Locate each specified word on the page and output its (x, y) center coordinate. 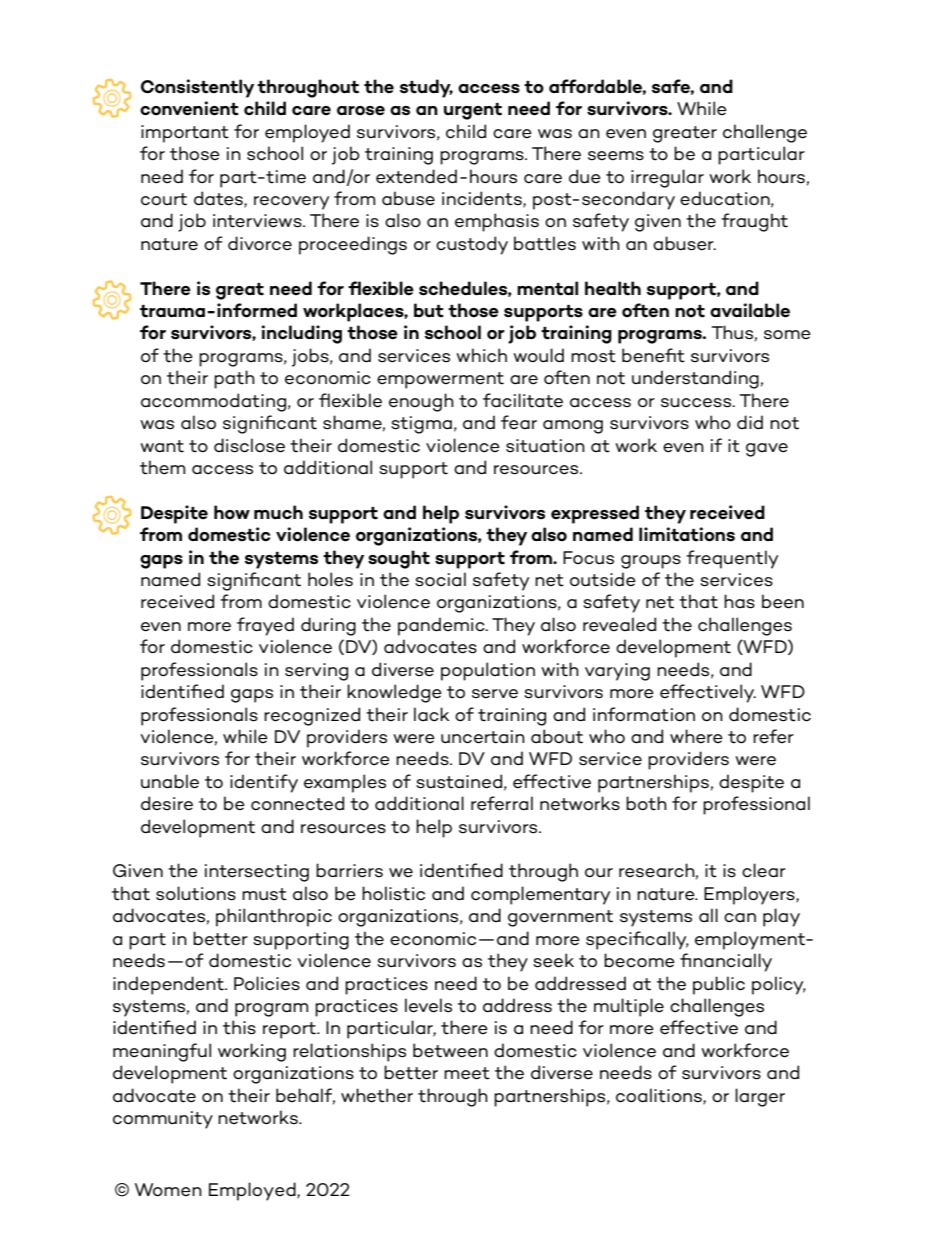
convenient (189, 108)
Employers (750, 895)
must (264, 894)
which (481, 355)
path (234, 379)
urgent (473, 111)
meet (467, 1073)
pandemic (442, 626)
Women (168, 1190)
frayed (265, 626)
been (783, 601)
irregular (667, 178)
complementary (540, 895)
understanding (695, 379)
